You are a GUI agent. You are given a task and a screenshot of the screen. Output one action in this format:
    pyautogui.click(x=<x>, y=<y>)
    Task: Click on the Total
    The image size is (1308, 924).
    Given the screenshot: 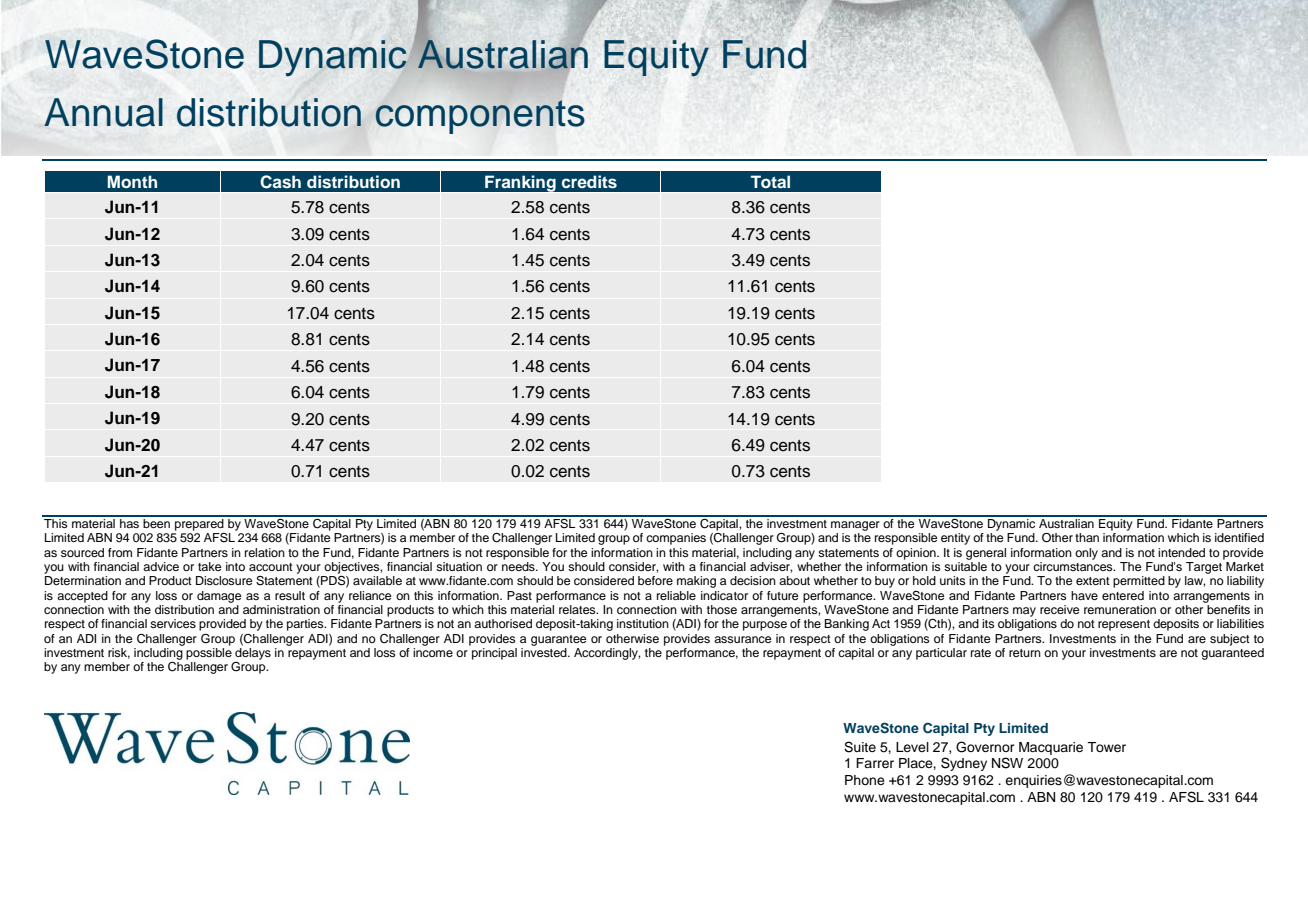 What is the action you would take?
    pyautogui.click(x=770, y=181)
